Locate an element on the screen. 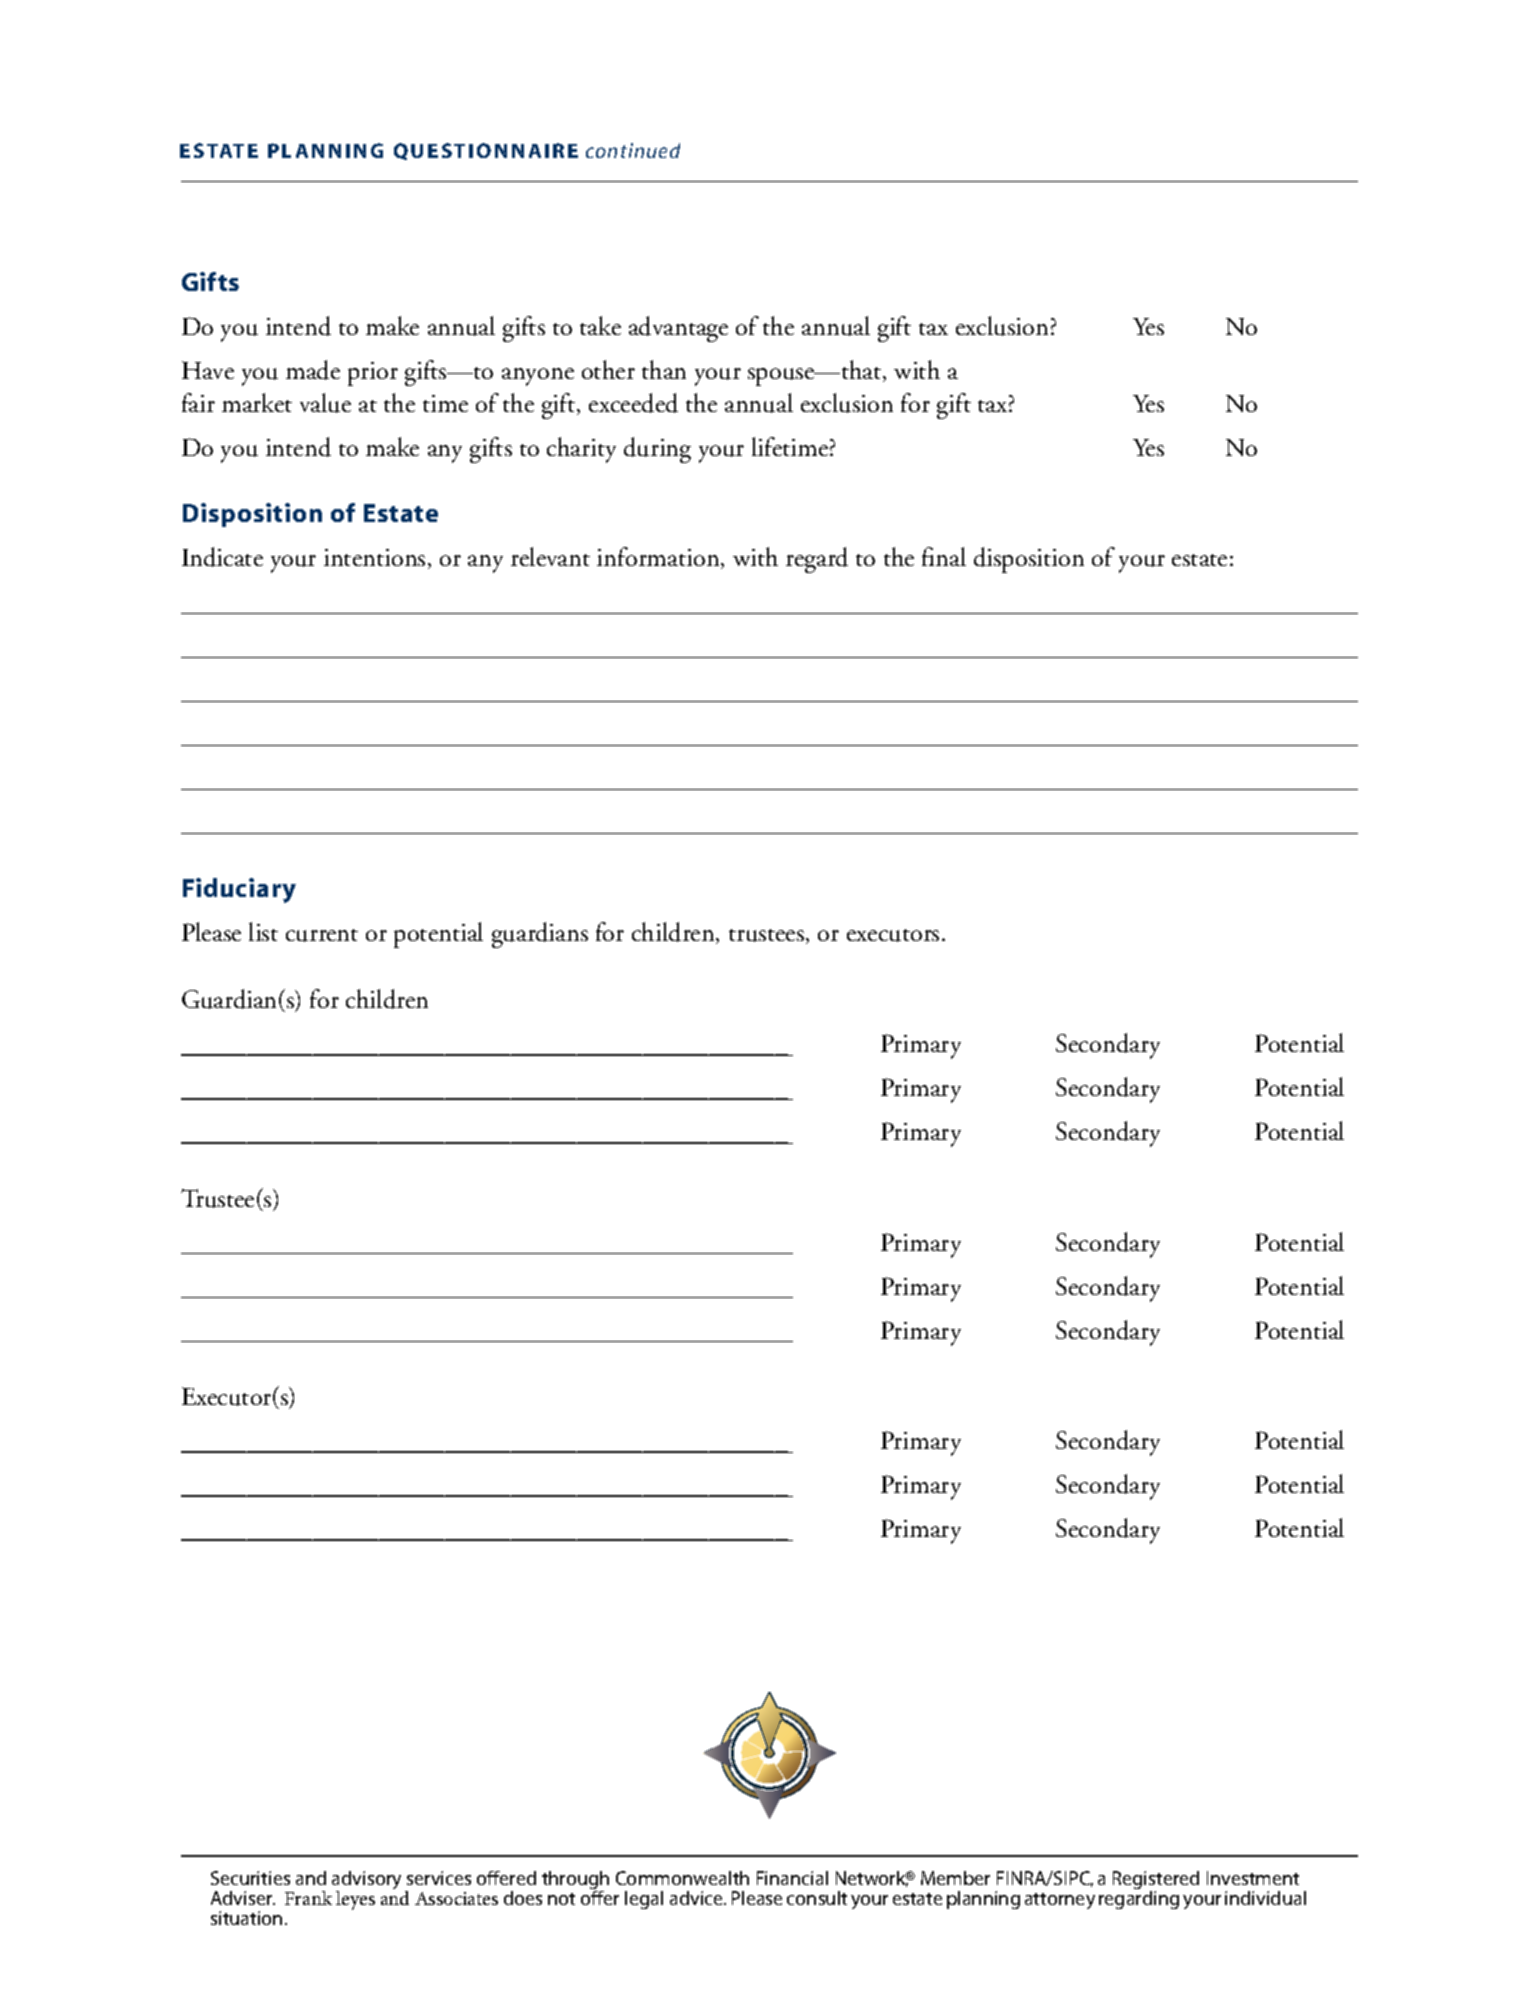  made is located at coordinates (313, 370).
